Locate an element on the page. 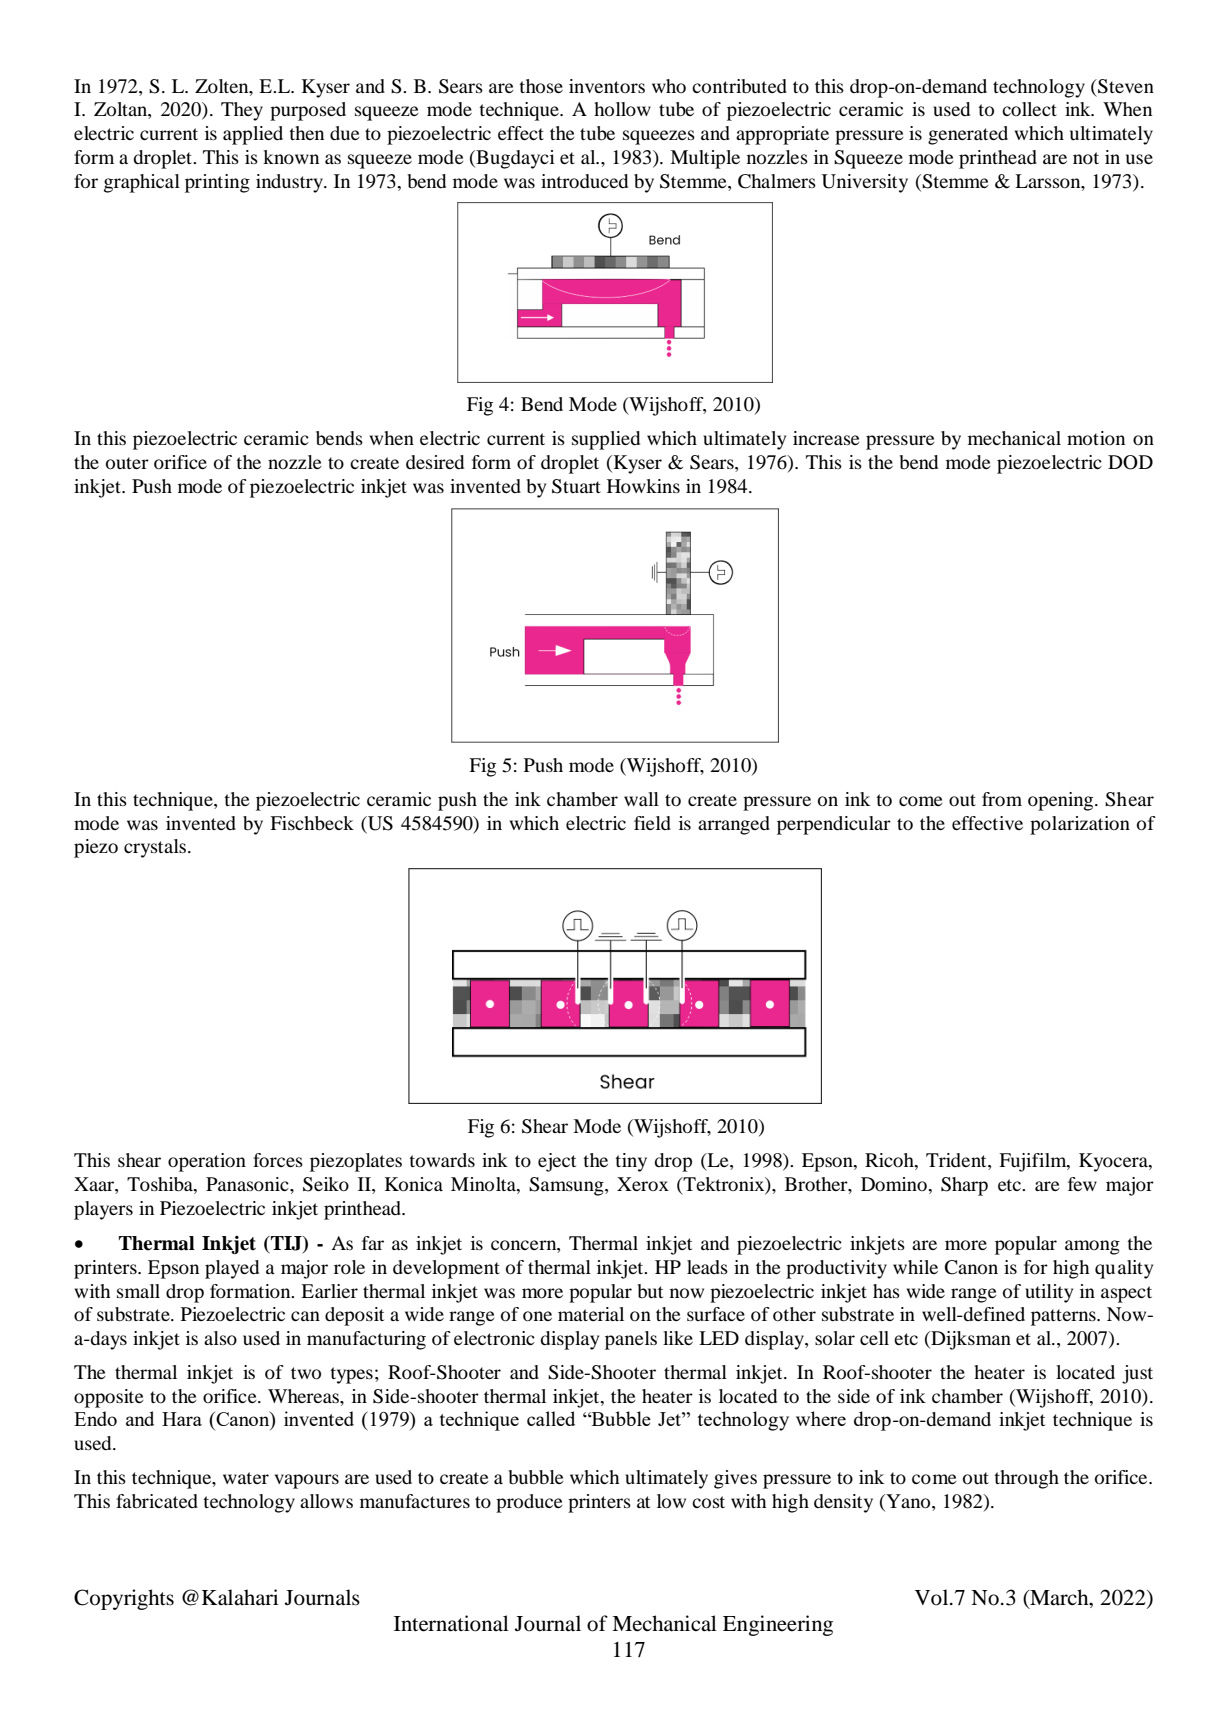  Stuart is located at coordinates (576, 486).
